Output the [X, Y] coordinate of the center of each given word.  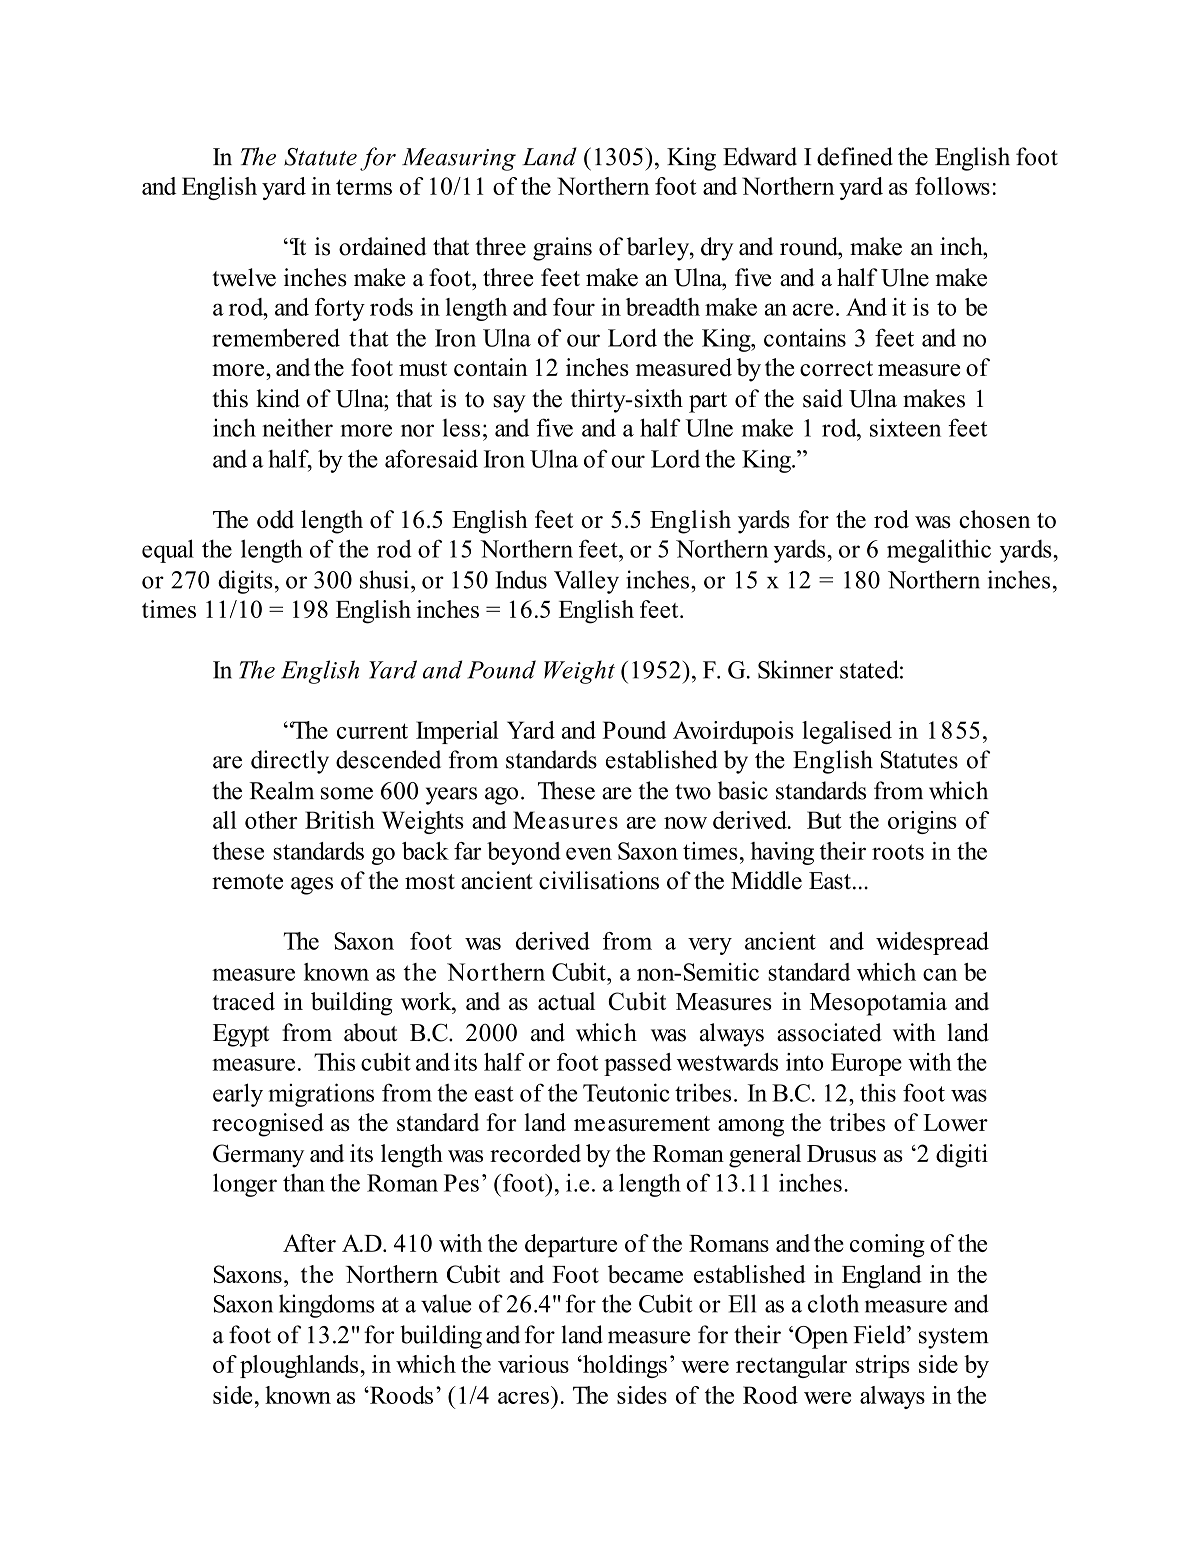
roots [898, 852]
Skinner [795, 669]
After [309, 1243]
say [509, 404]
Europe [866, 1064]
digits [245, 582]
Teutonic [626, 1092]
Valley [586, 582]
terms [364, 187]
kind [278, 398]
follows [952, 186]
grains [562, 249]
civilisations [599, 880]
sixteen [905, 427]
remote [247, 882]
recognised [268, 1125]
